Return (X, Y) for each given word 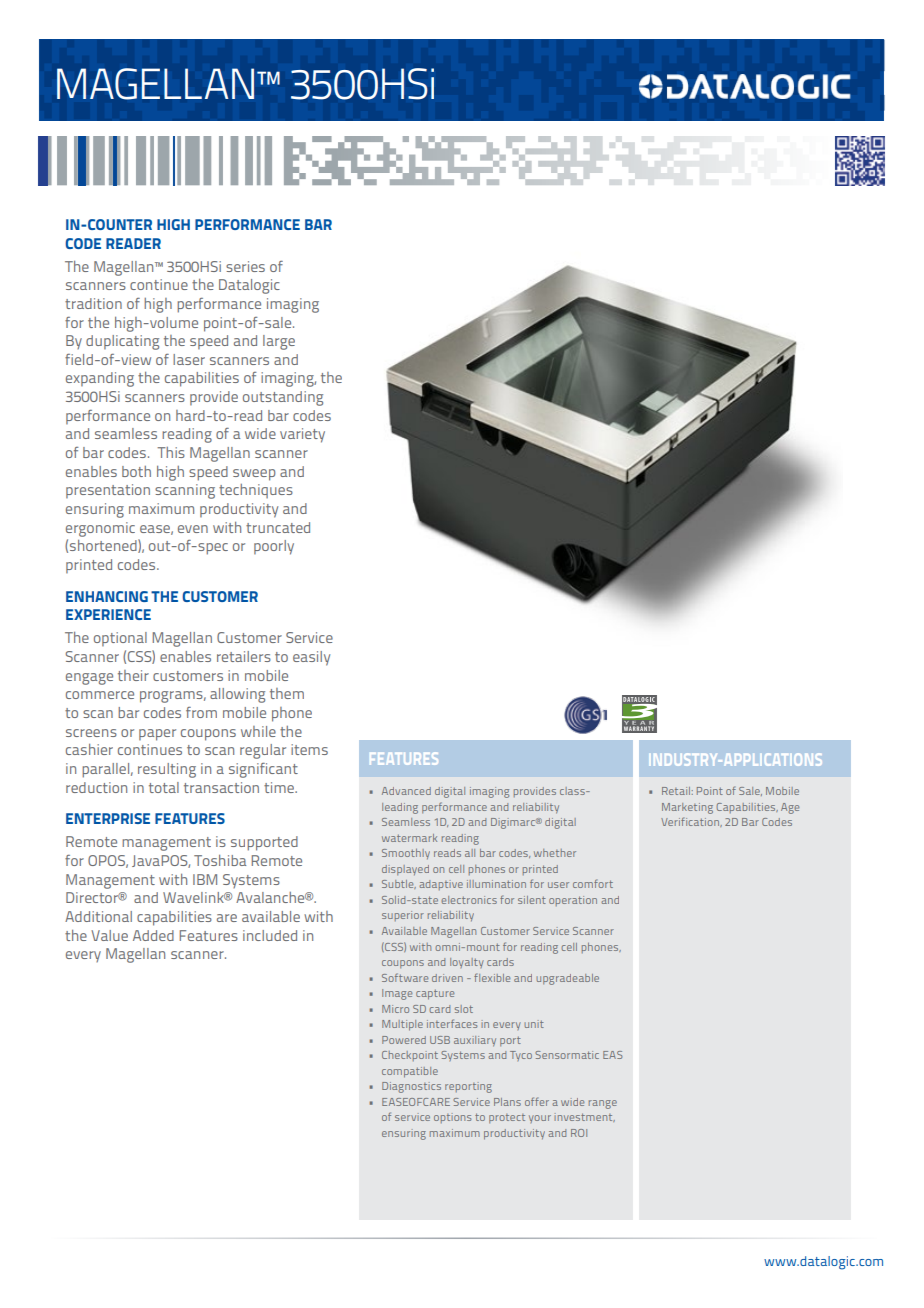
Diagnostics (411, 1087)
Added (153, 935)
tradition (93, 303)
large (279, 342)
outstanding (283, 398)
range (603, 1104)
